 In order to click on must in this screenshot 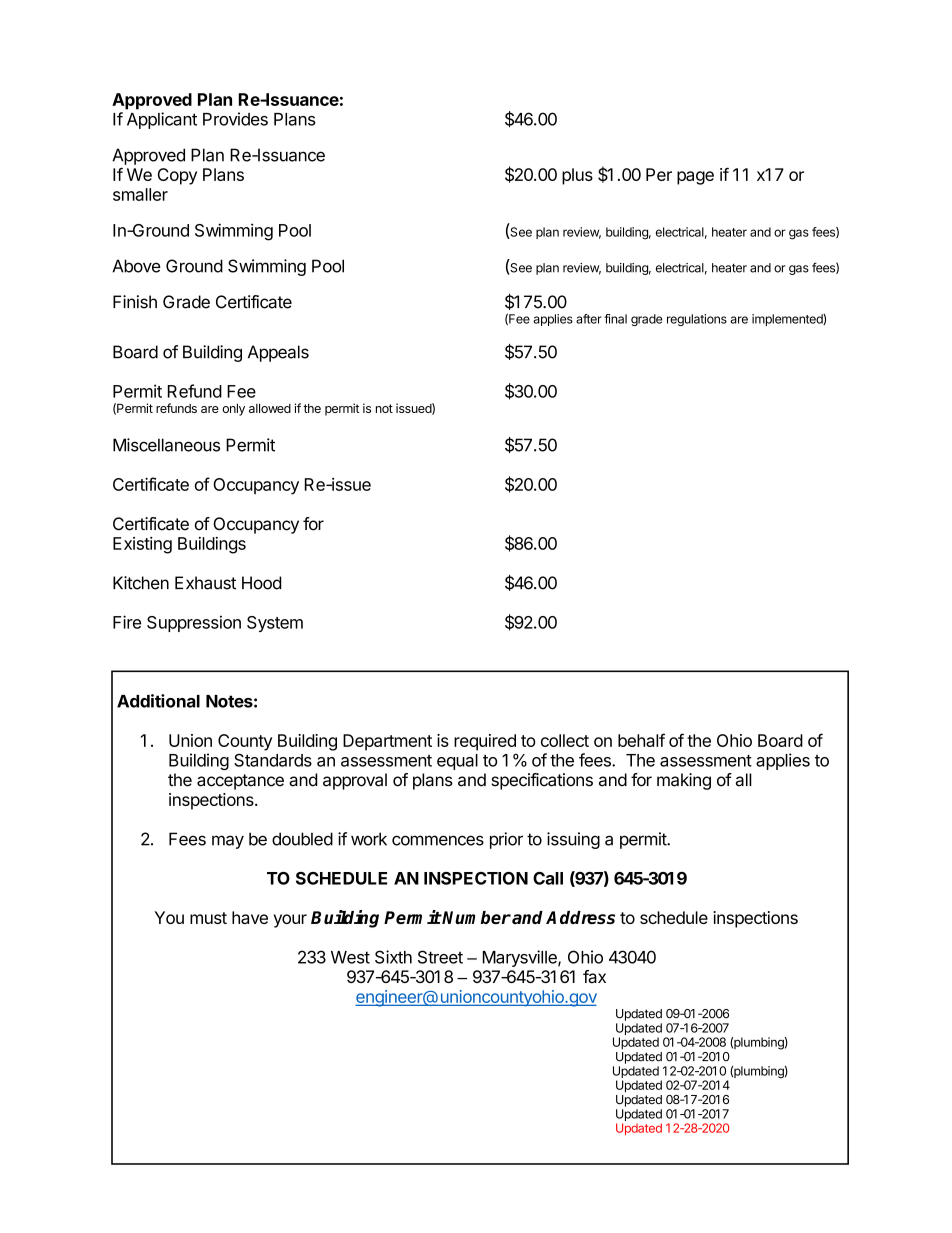, I will do `click(208, 918)`.
